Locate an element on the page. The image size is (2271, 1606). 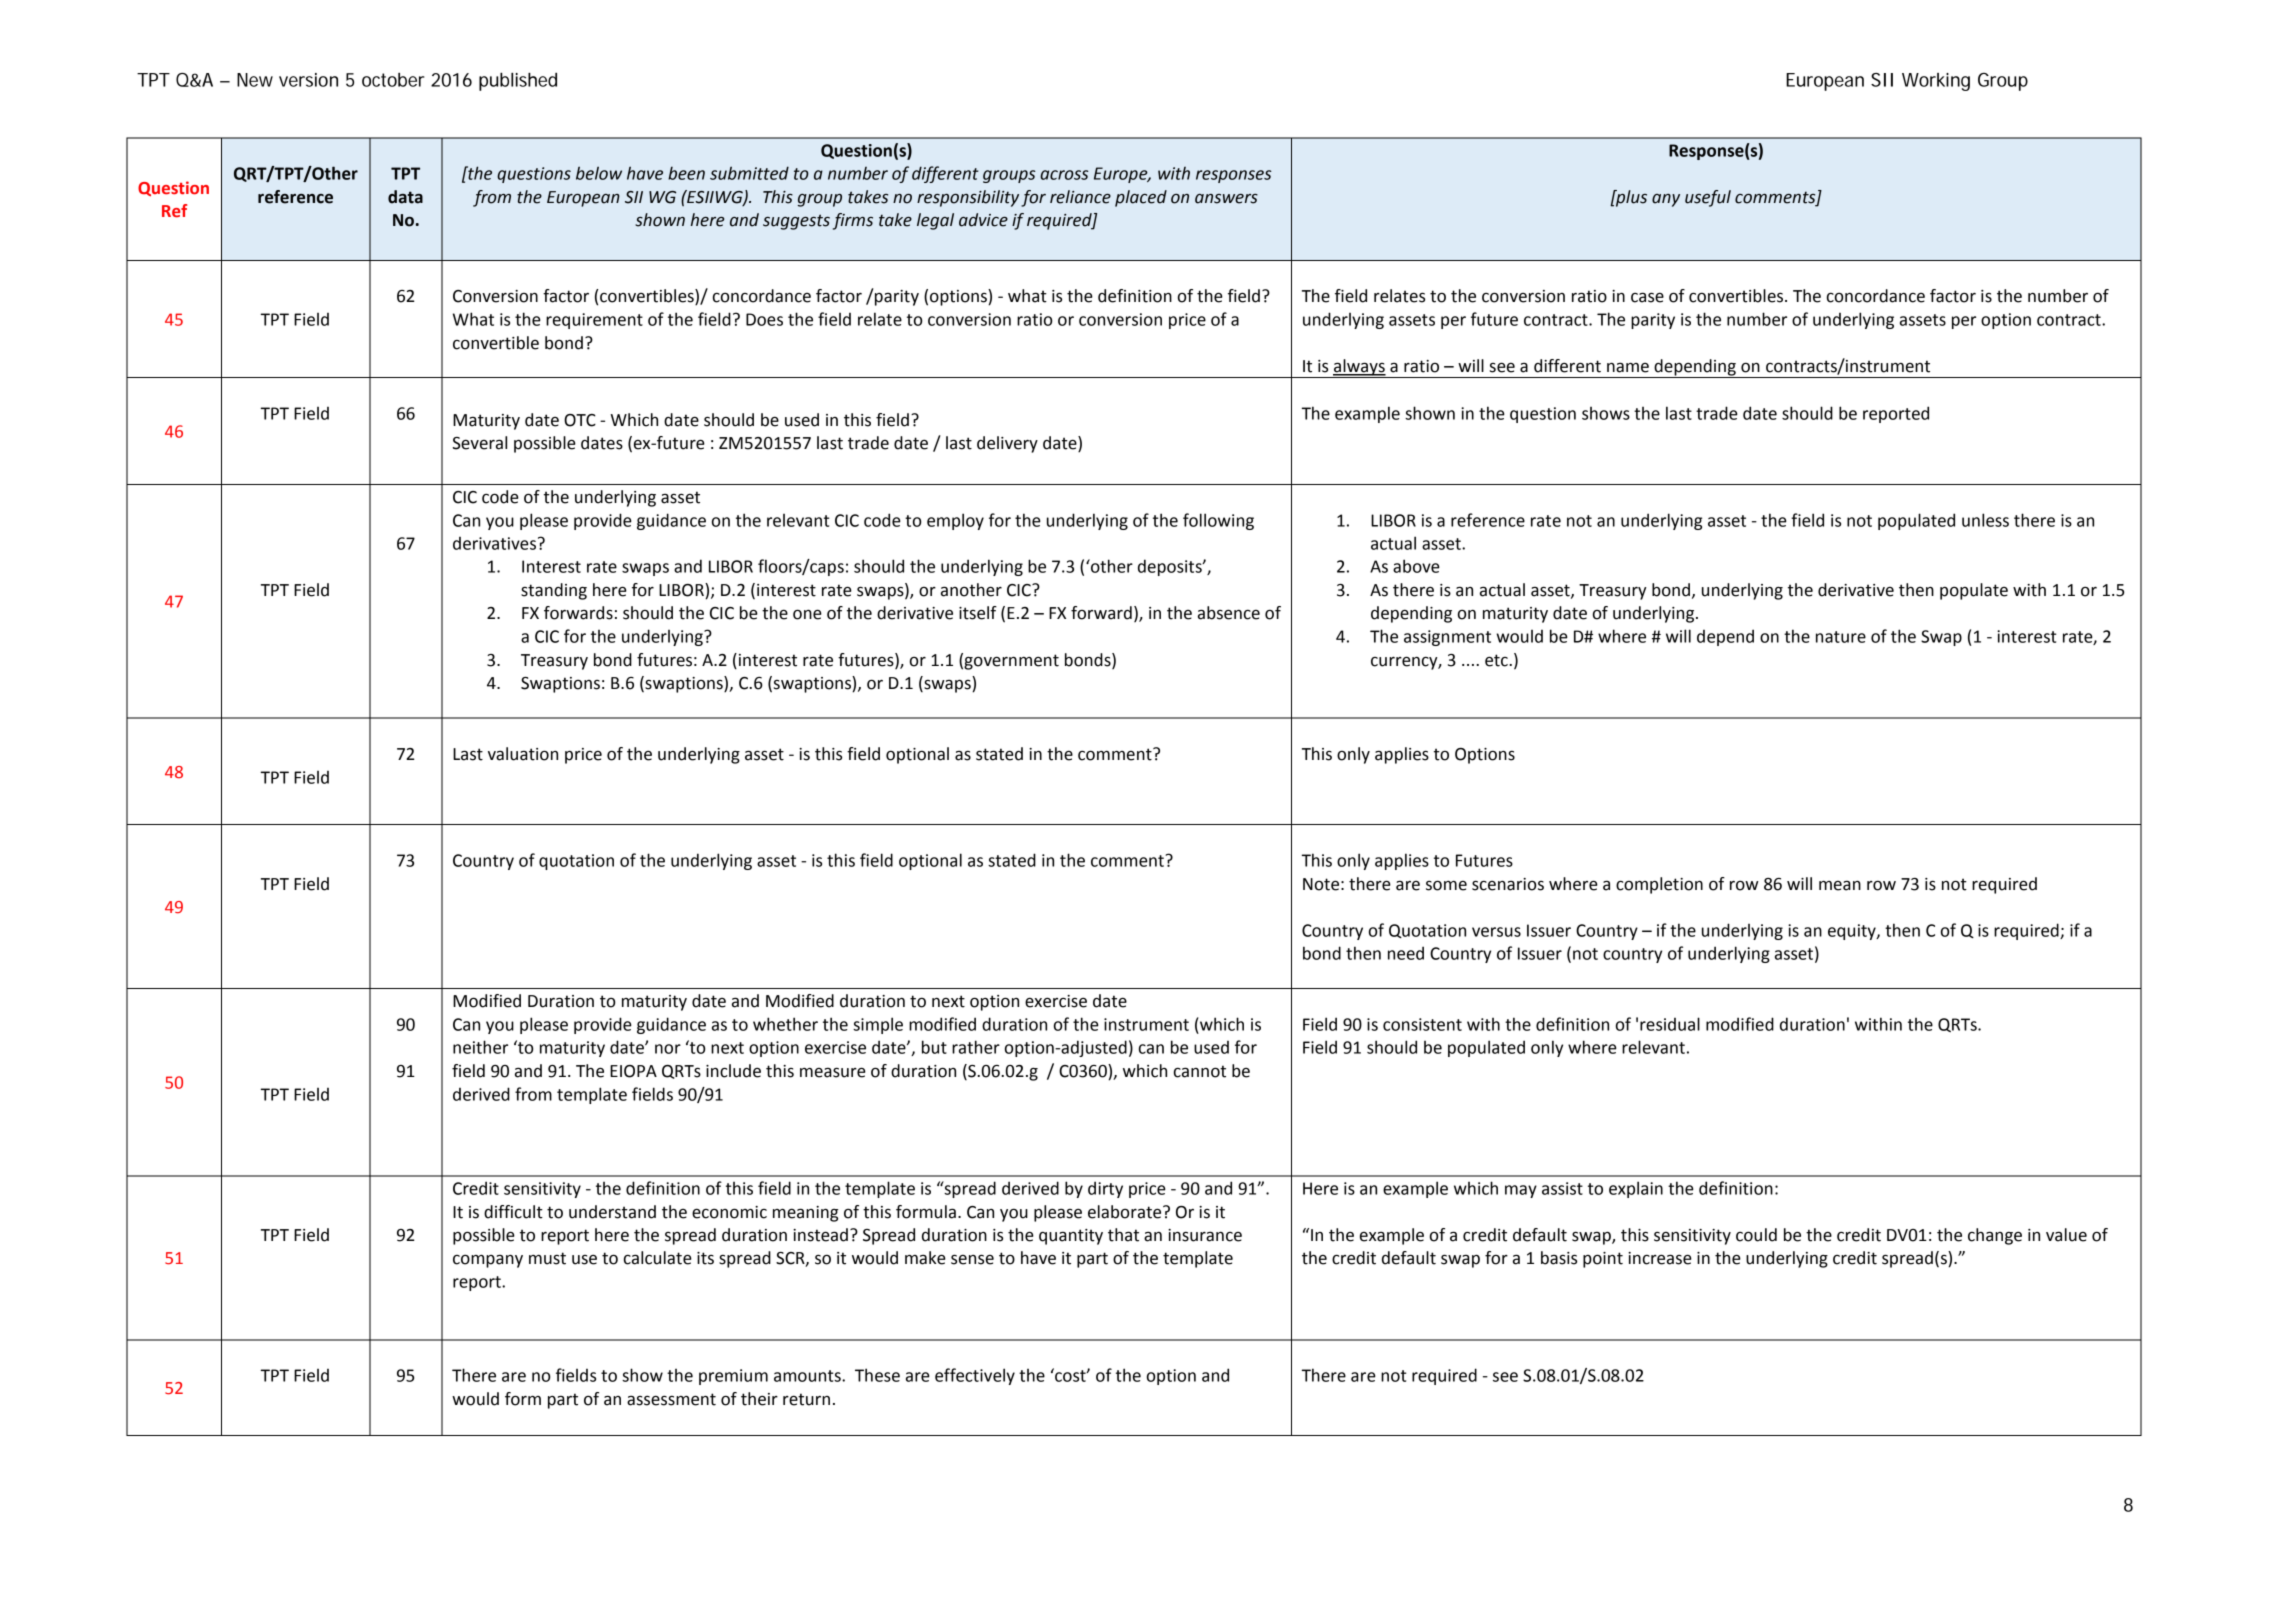
assessment is located at coordinates (671, 1399).
